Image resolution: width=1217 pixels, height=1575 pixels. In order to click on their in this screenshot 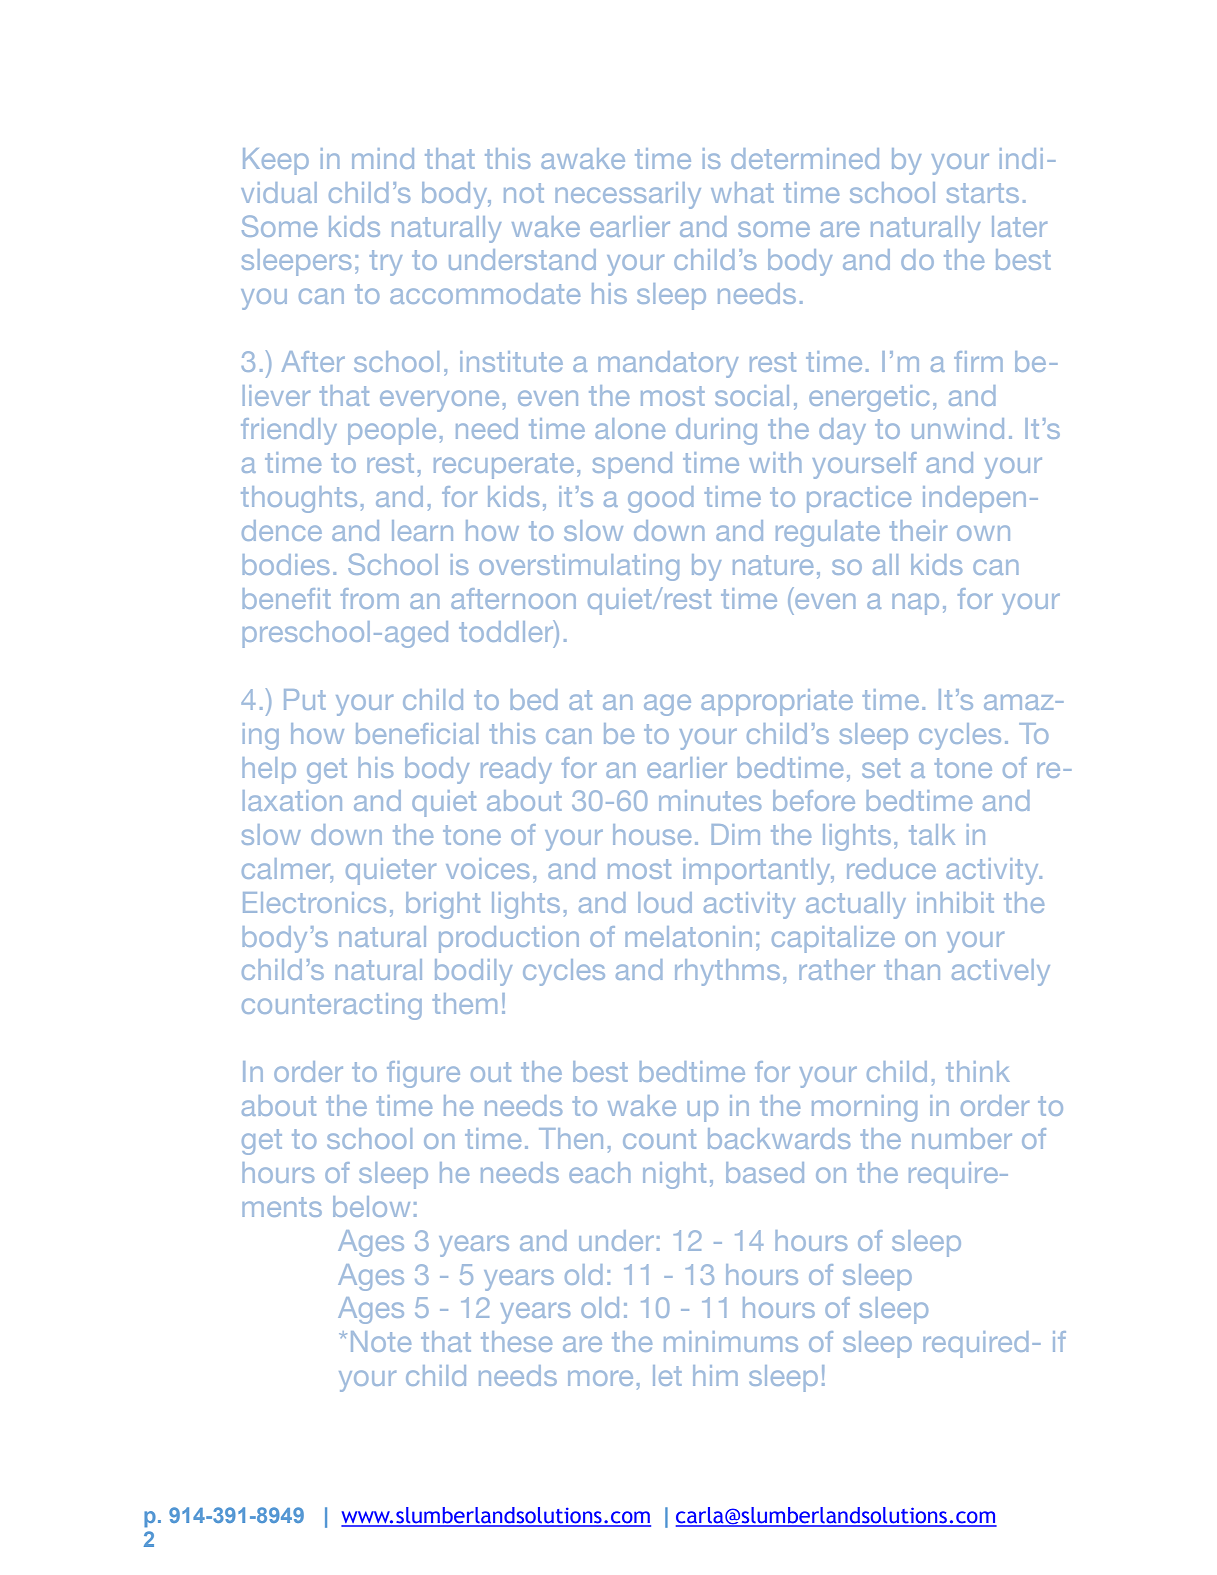, I will do `click(918, 530)`.
